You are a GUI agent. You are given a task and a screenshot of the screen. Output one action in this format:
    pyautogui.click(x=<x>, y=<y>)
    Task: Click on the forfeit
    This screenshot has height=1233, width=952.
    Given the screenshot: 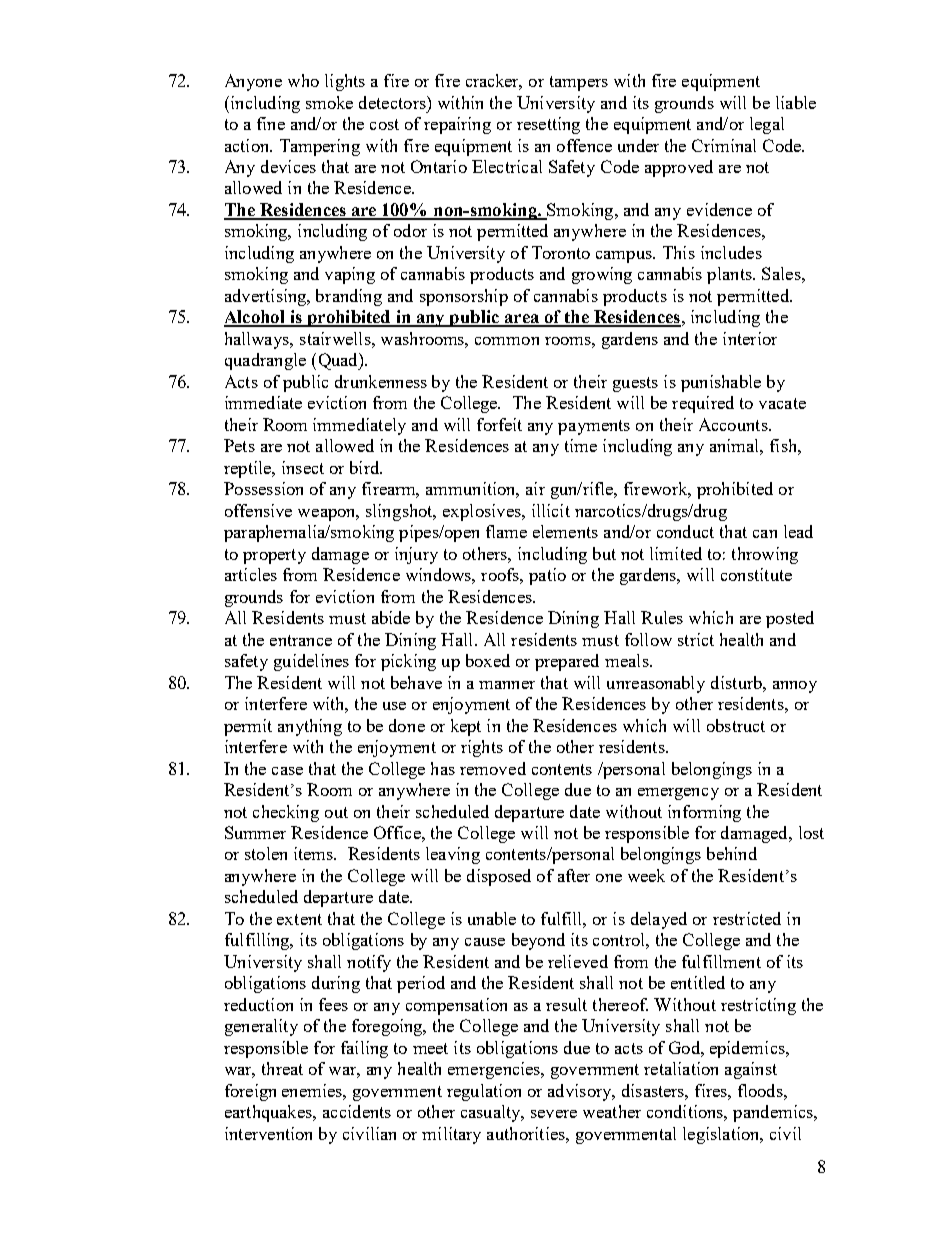 What is the action you would take?
    pyautogui.click(x=499, y=424)
